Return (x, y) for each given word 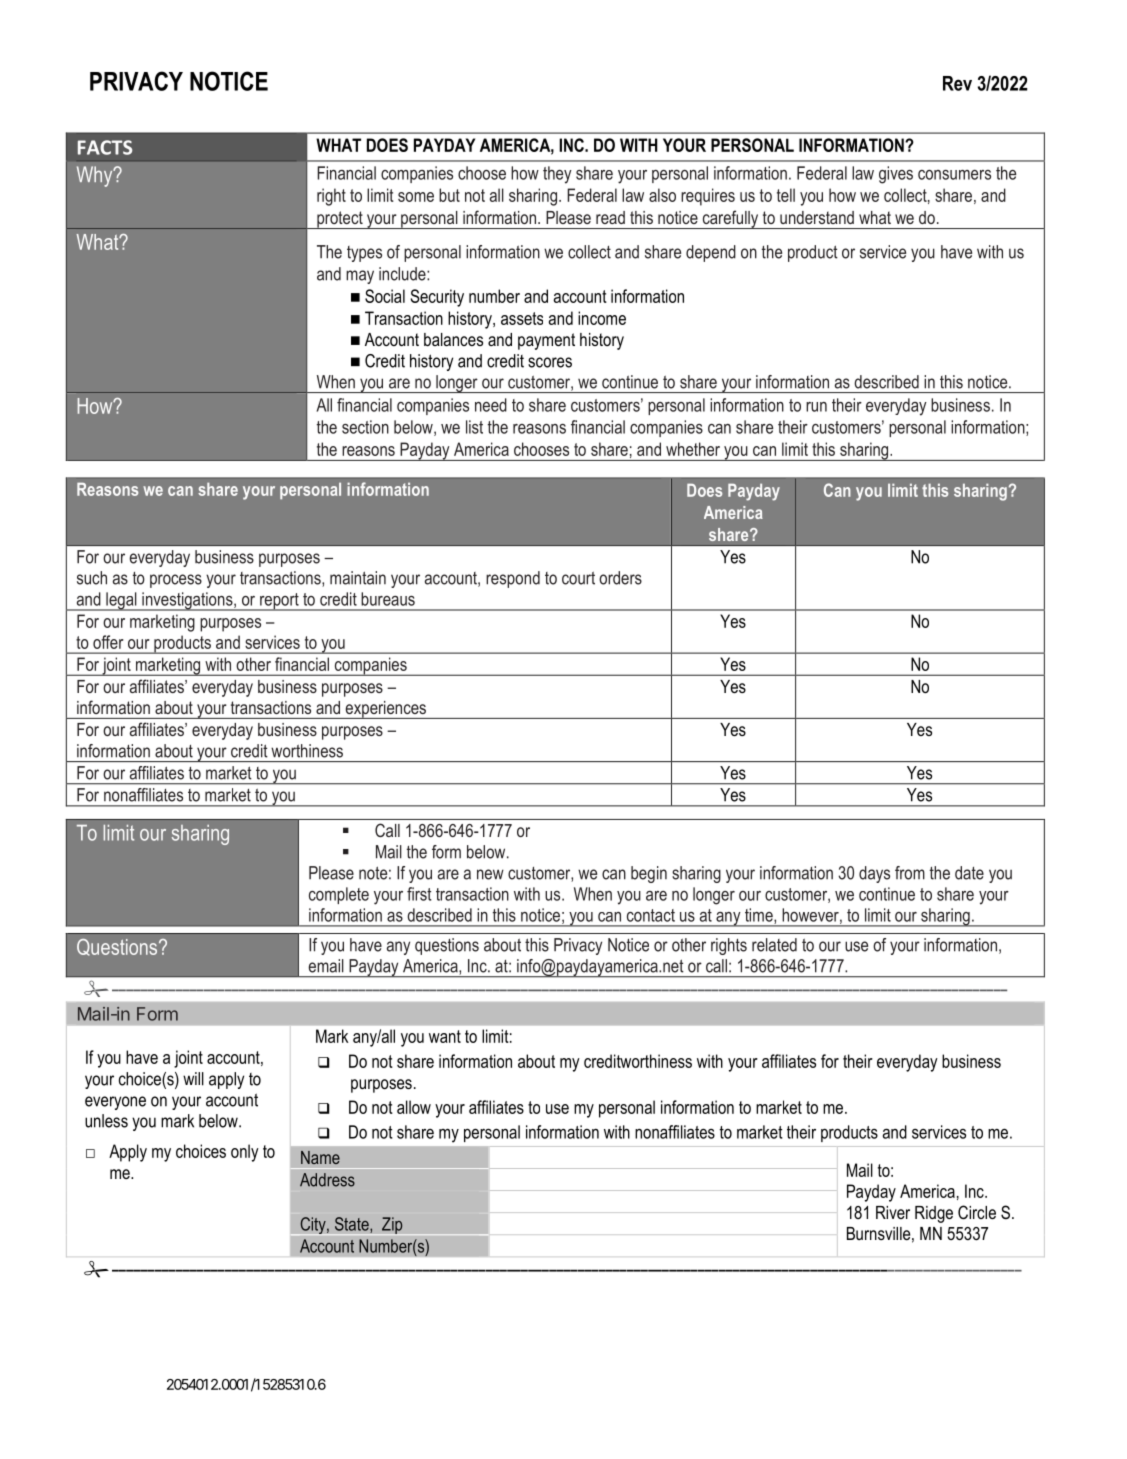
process (176, 581)
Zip (392, 1226)
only (245, 1153)
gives (896, 175)
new (490, 874)
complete (339, 895)
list (474, 427)
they (557, 175)
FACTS (105, 147)
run (816, 407)
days (874, 874)
